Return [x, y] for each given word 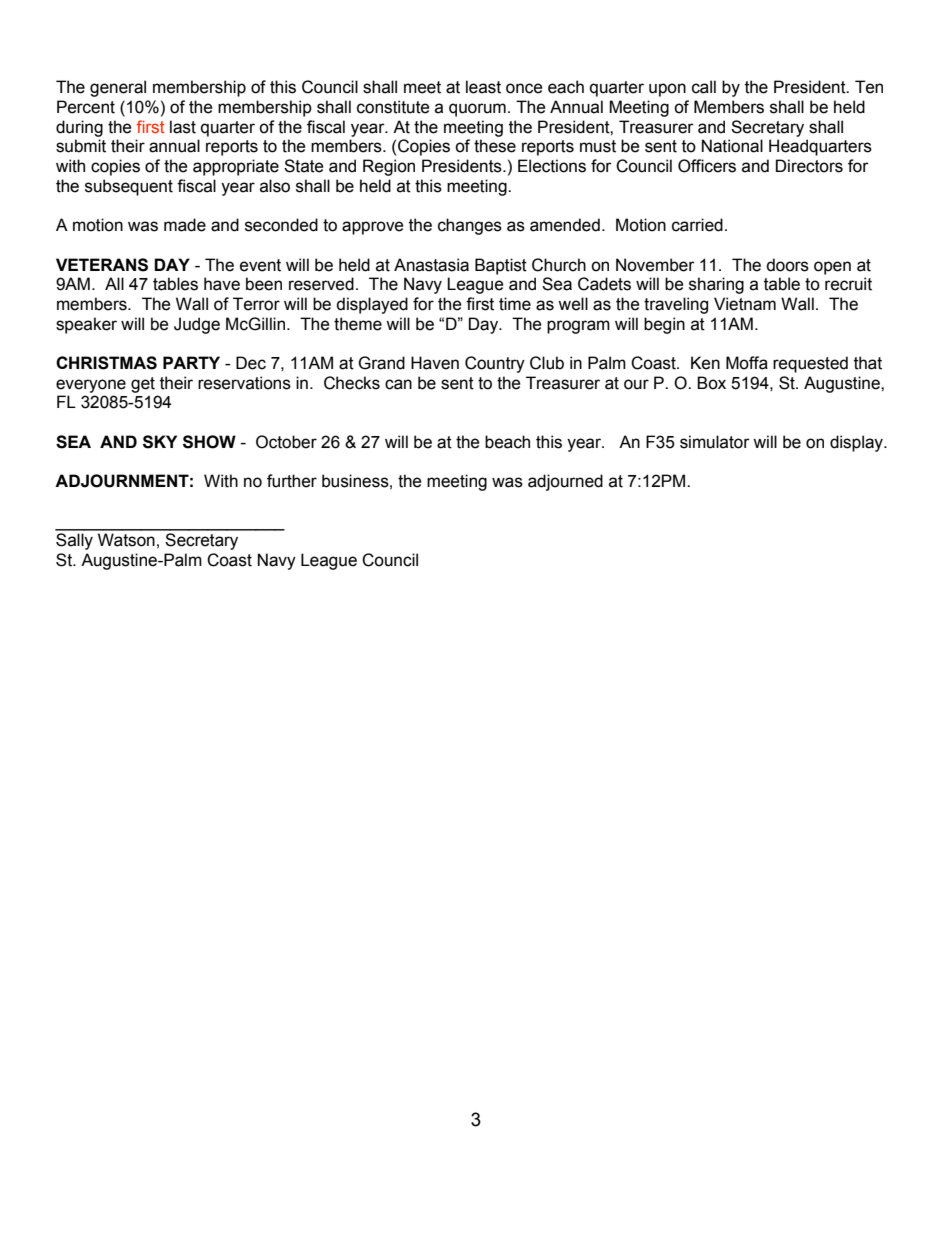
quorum [477, 110]
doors [787, 265]
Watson [126, 540]
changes [470, 226]
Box [711, 383]
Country [495, 364]
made [185, 225]
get [143, 385]
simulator [715, 442]
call [704, 87]
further [292, 481]
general [118, 88]
